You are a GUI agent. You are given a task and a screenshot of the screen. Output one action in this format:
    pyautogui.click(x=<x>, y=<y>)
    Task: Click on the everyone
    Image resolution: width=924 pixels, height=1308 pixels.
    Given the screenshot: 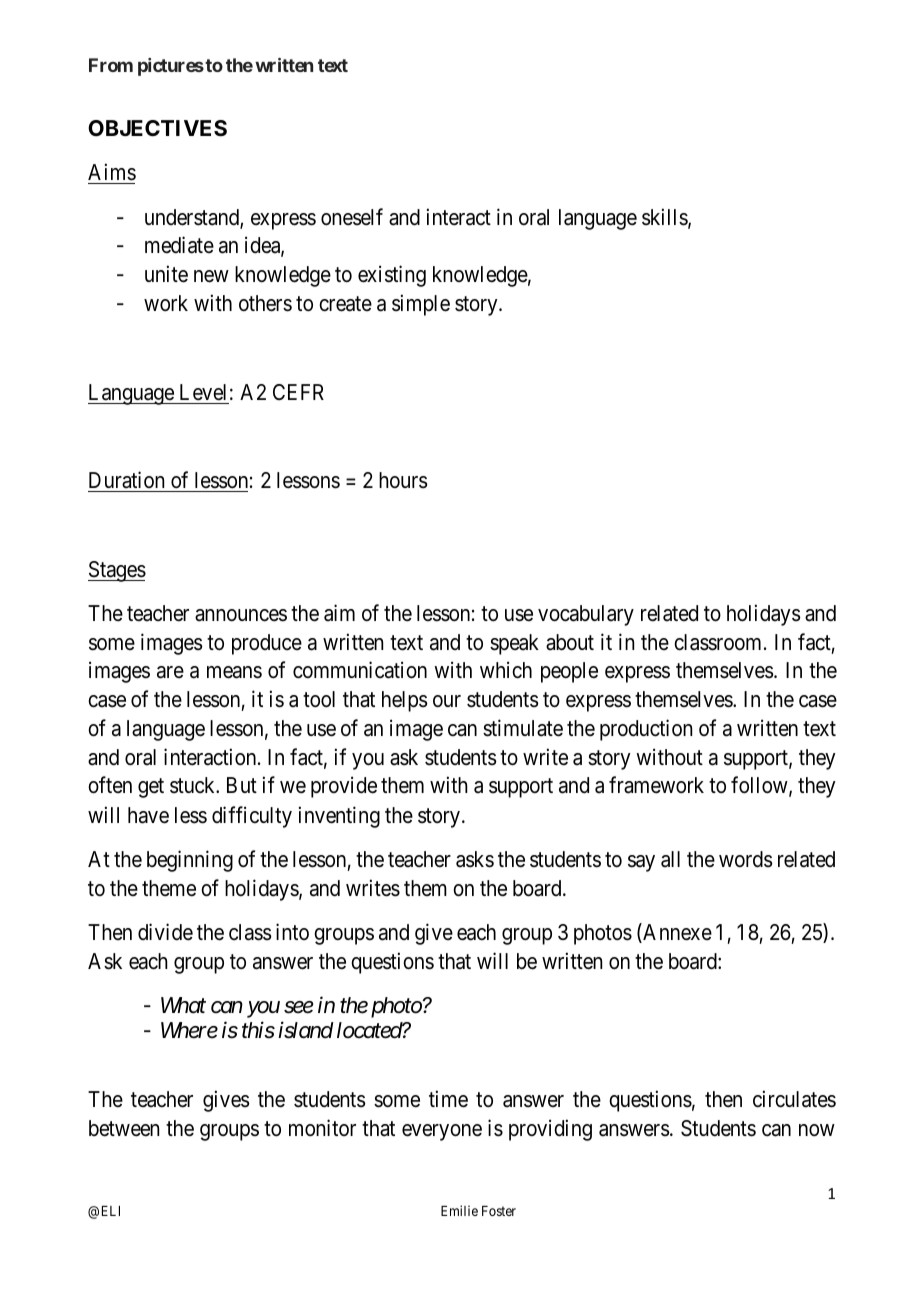 What is the action you would take?
    pyautogui.click(x=442, y=1132)
